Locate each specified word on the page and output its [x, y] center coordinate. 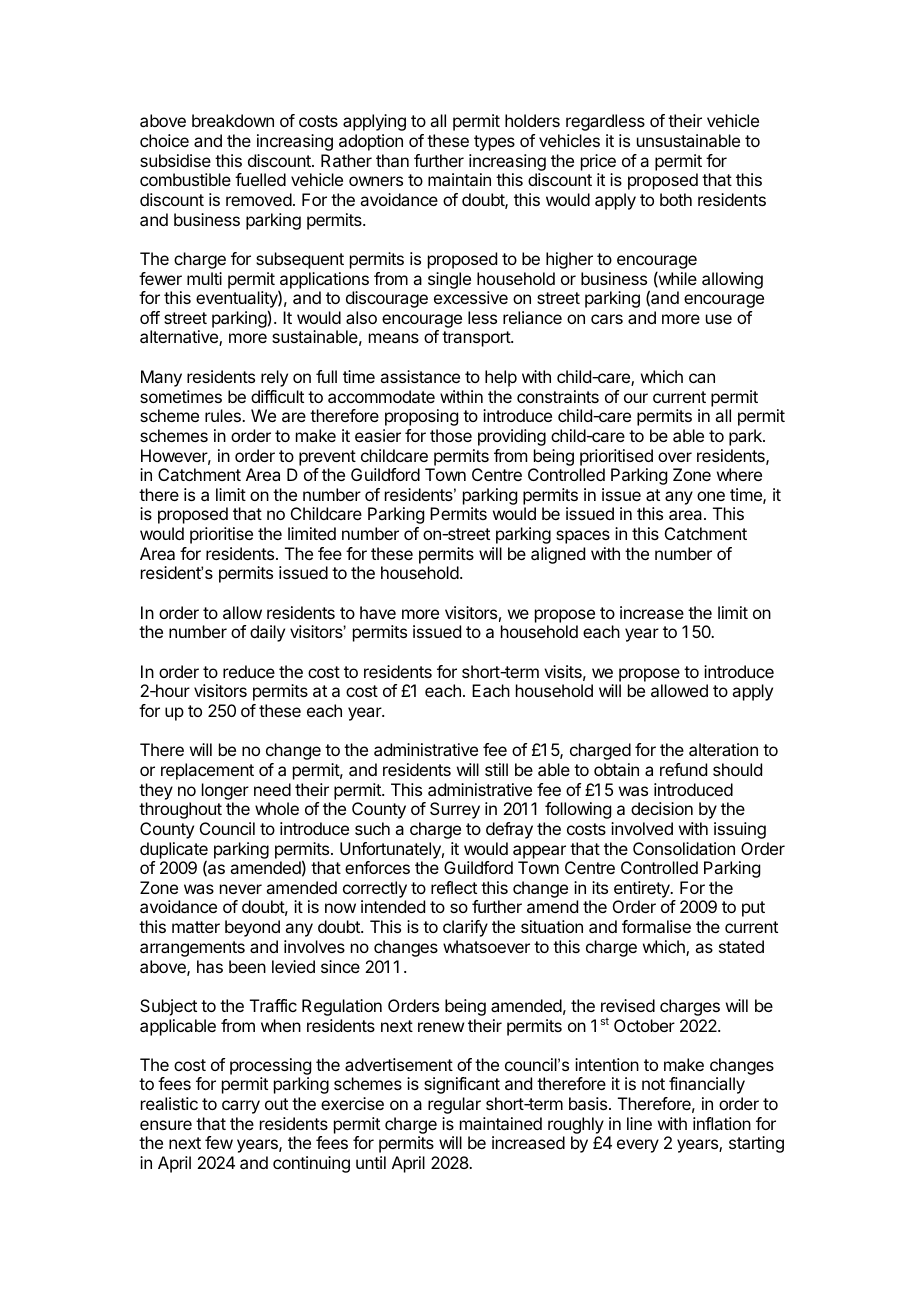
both [676, 199]
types [494, 143]
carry [241, 1107]
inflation [722, 1123]
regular [454, 1105]
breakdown [233, 120]
